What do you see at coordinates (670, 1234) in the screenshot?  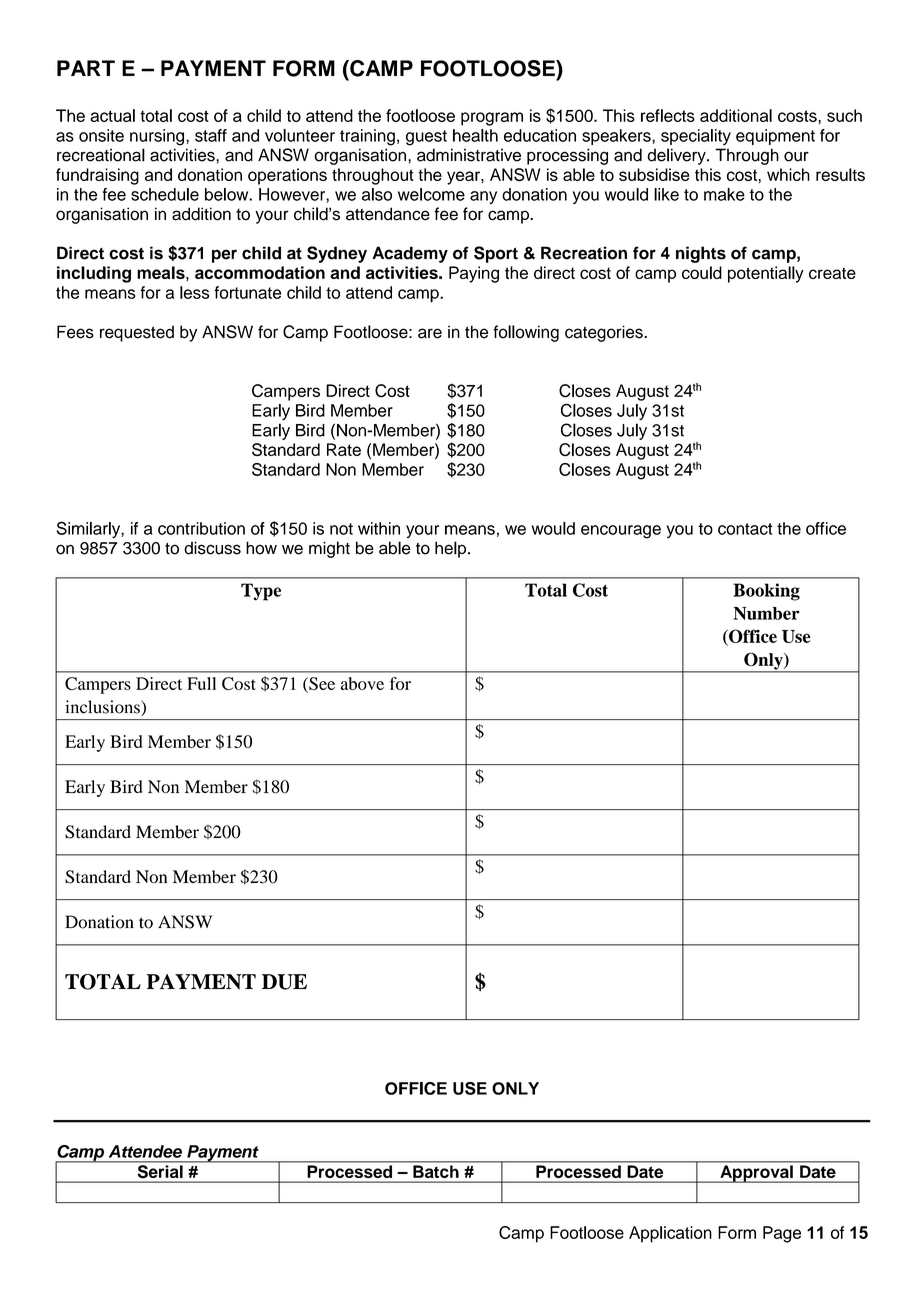 I see `Application` at bounding box center [670, 1234].
